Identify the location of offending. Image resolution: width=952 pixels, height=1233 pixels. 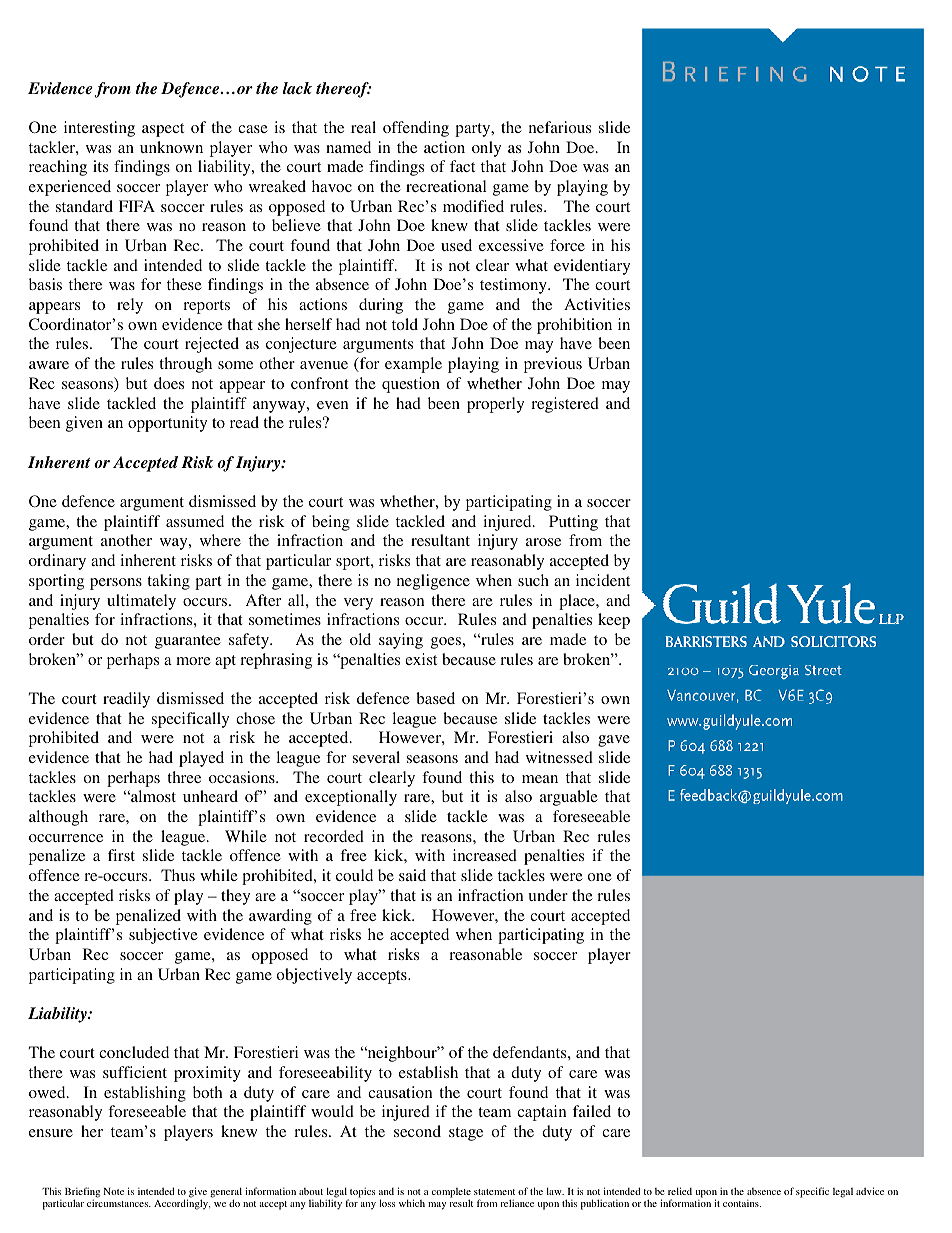
(416, 129).
